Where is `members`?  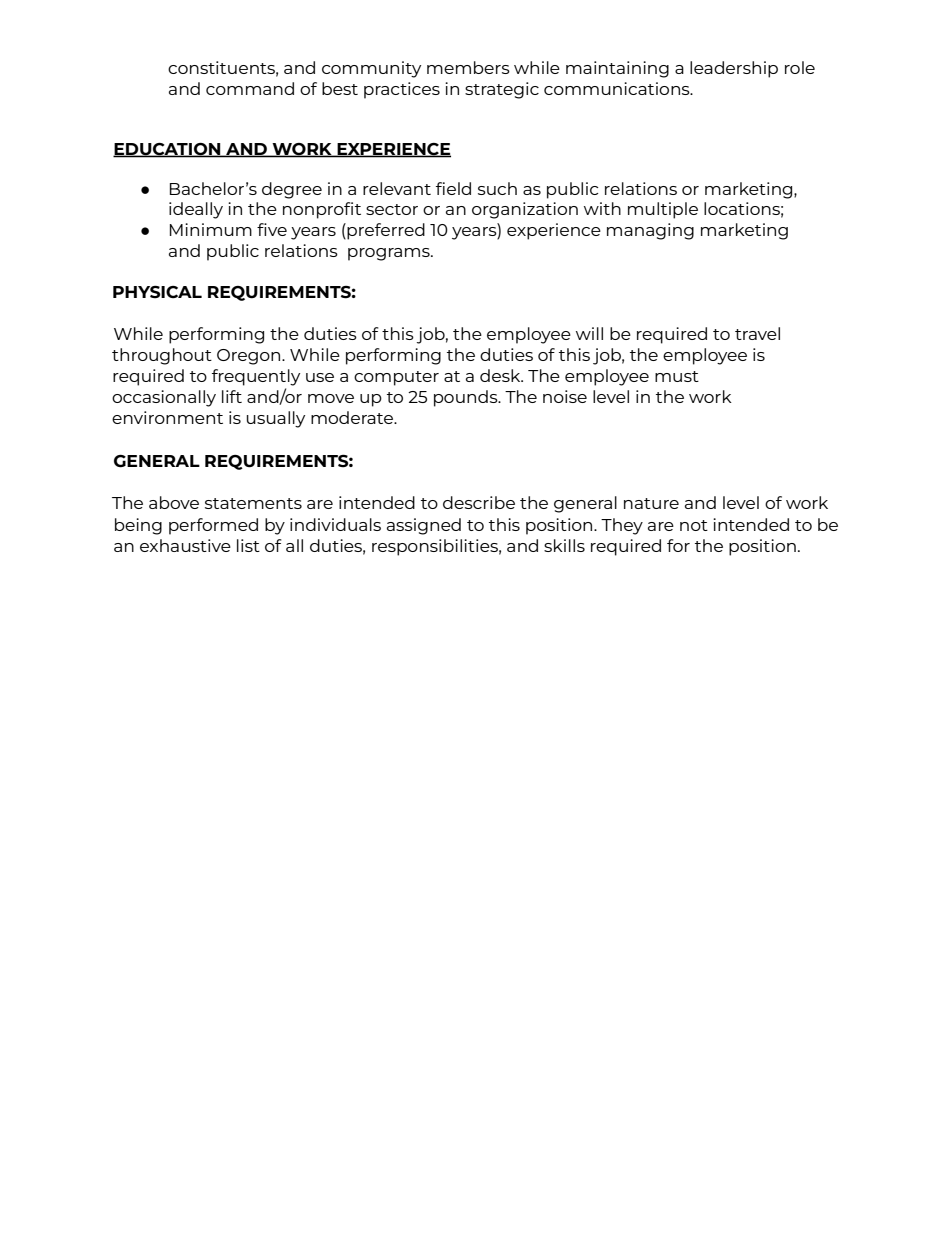
members is located at coordinates (468, 67).
